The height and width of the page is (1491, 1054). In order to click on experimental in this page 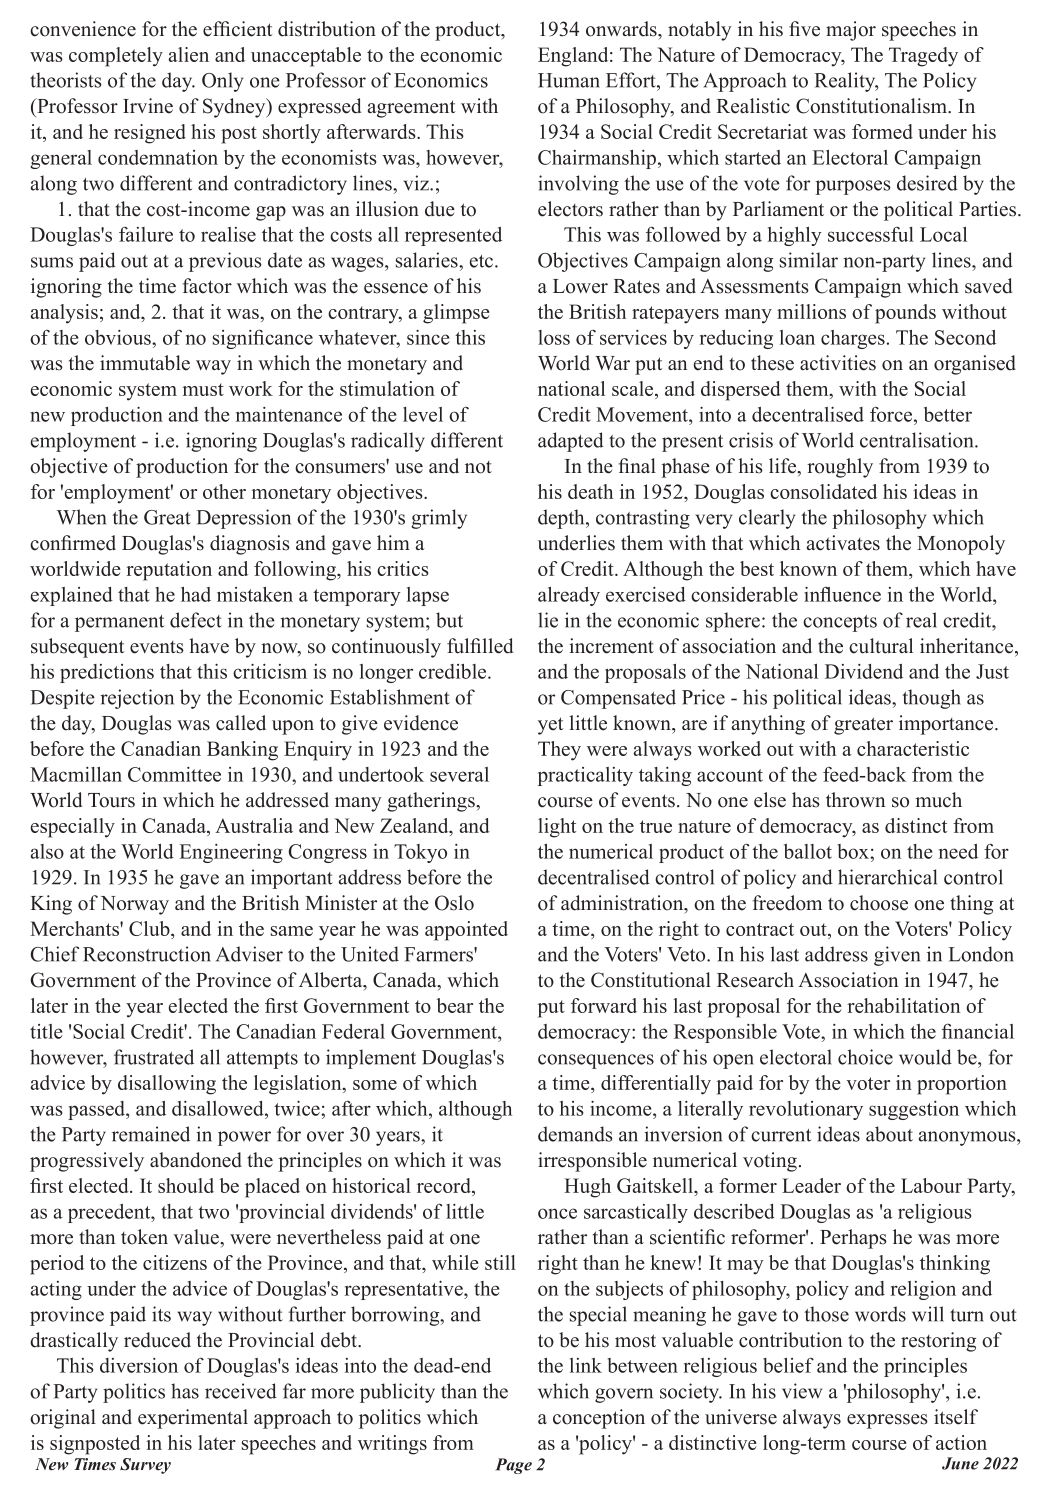, I will do `click(193, 1419)`.
